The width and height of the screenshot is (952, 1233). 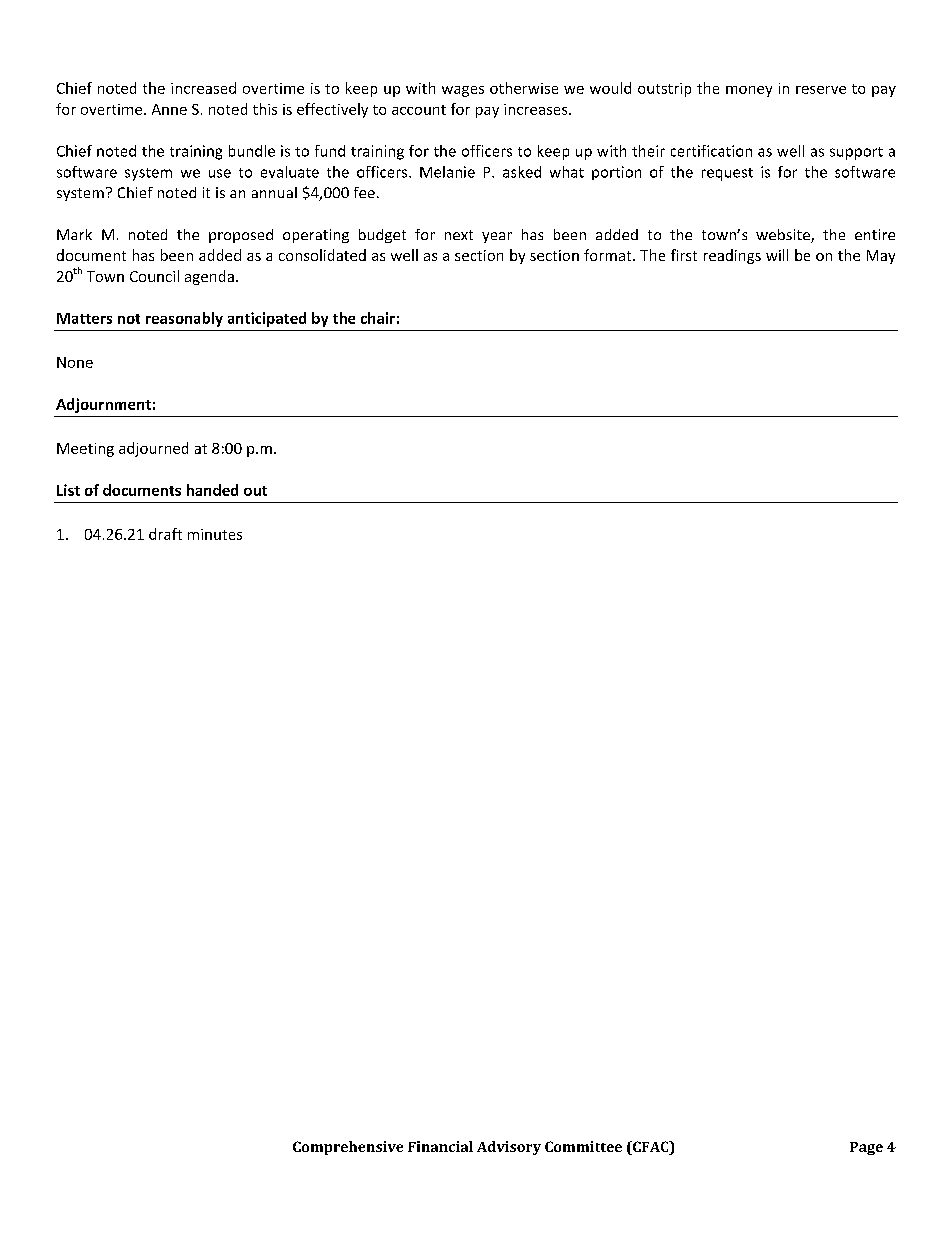 I want to click on minutes, so click(x=215, y=534).
